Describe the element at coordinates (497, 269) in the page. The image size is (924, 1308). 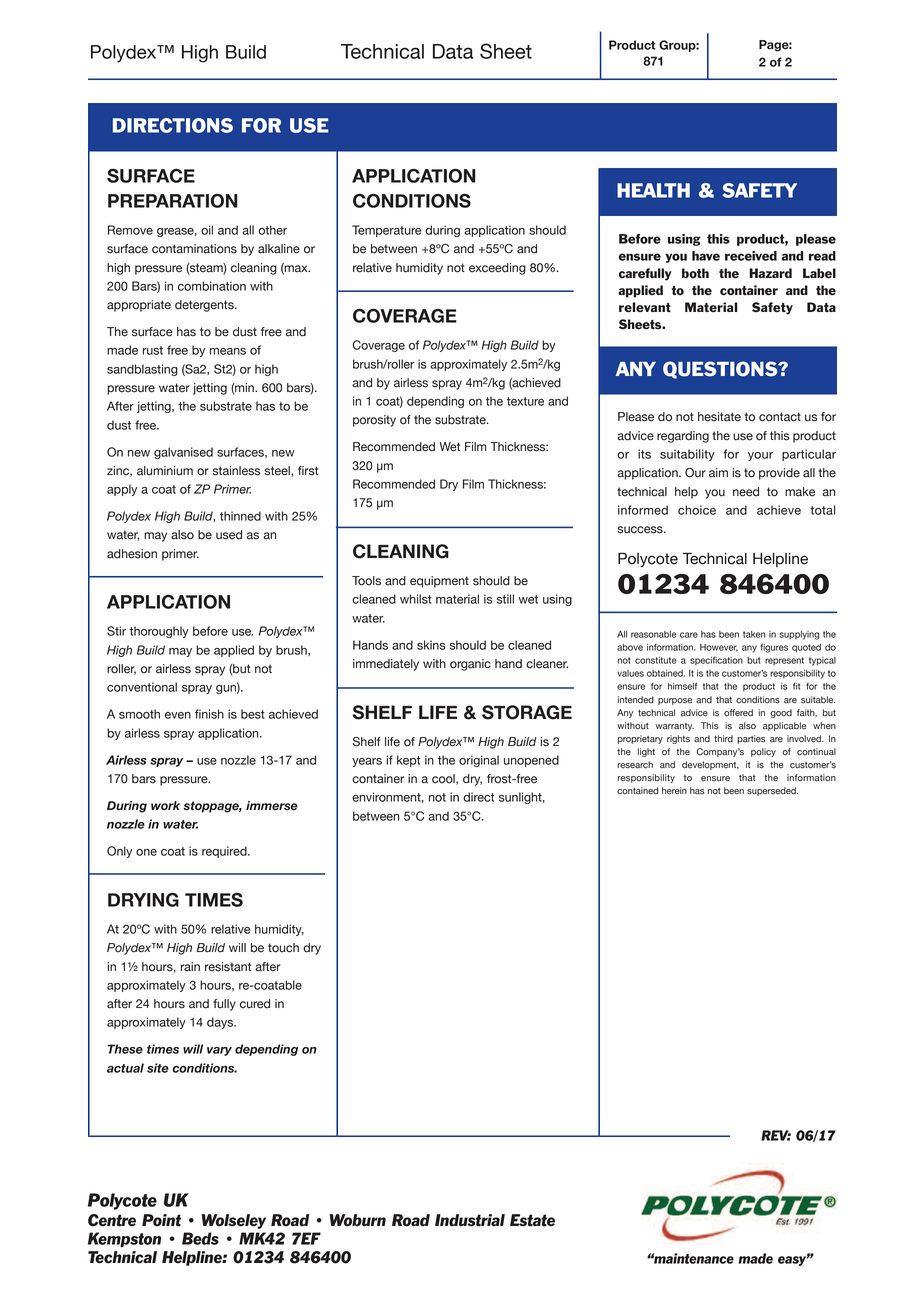
I see `exceeding` at that location.
